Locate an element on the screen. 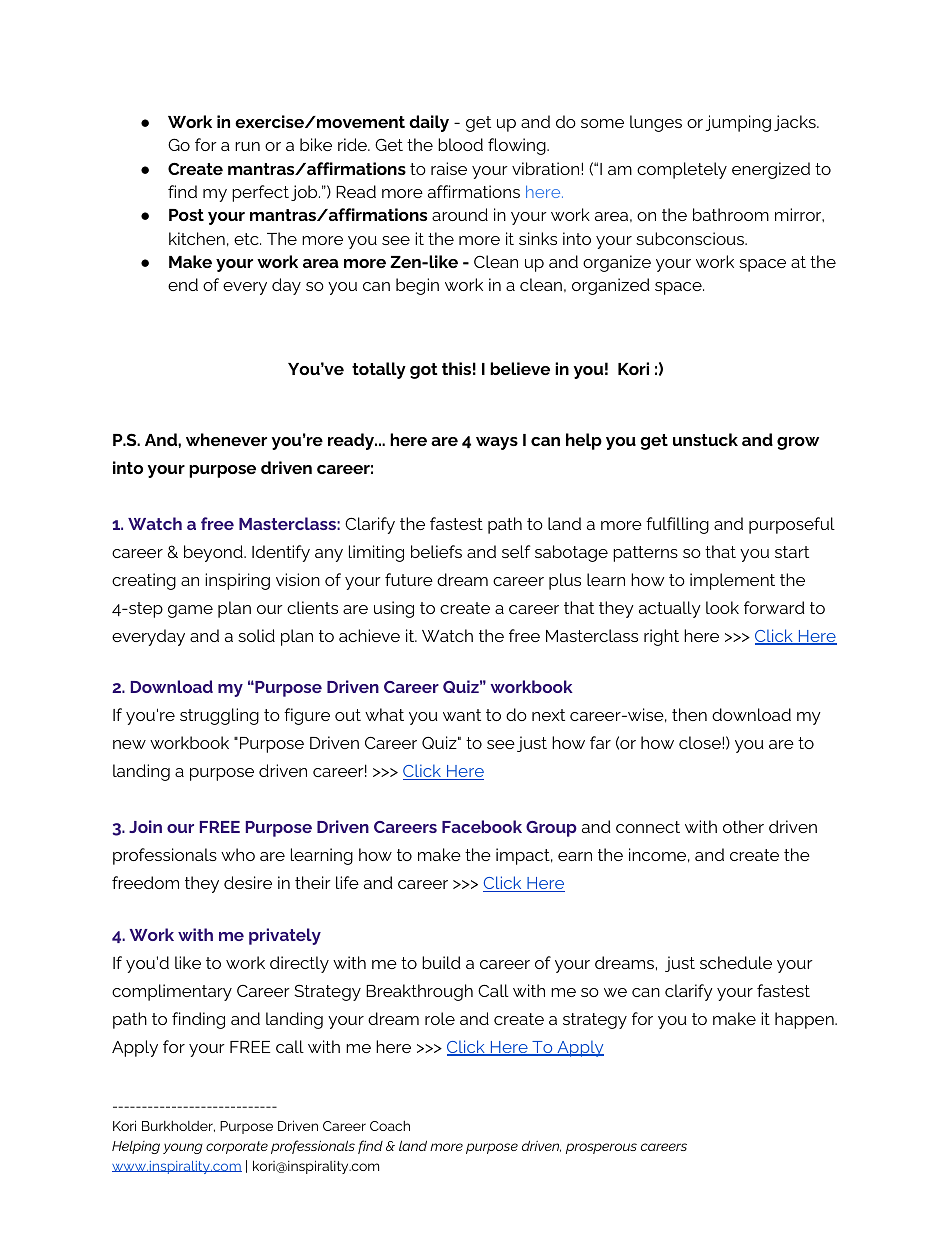 Image resolution: width=952 pixels, height=1233 pixels. game is located at coordinates (190, 611).
